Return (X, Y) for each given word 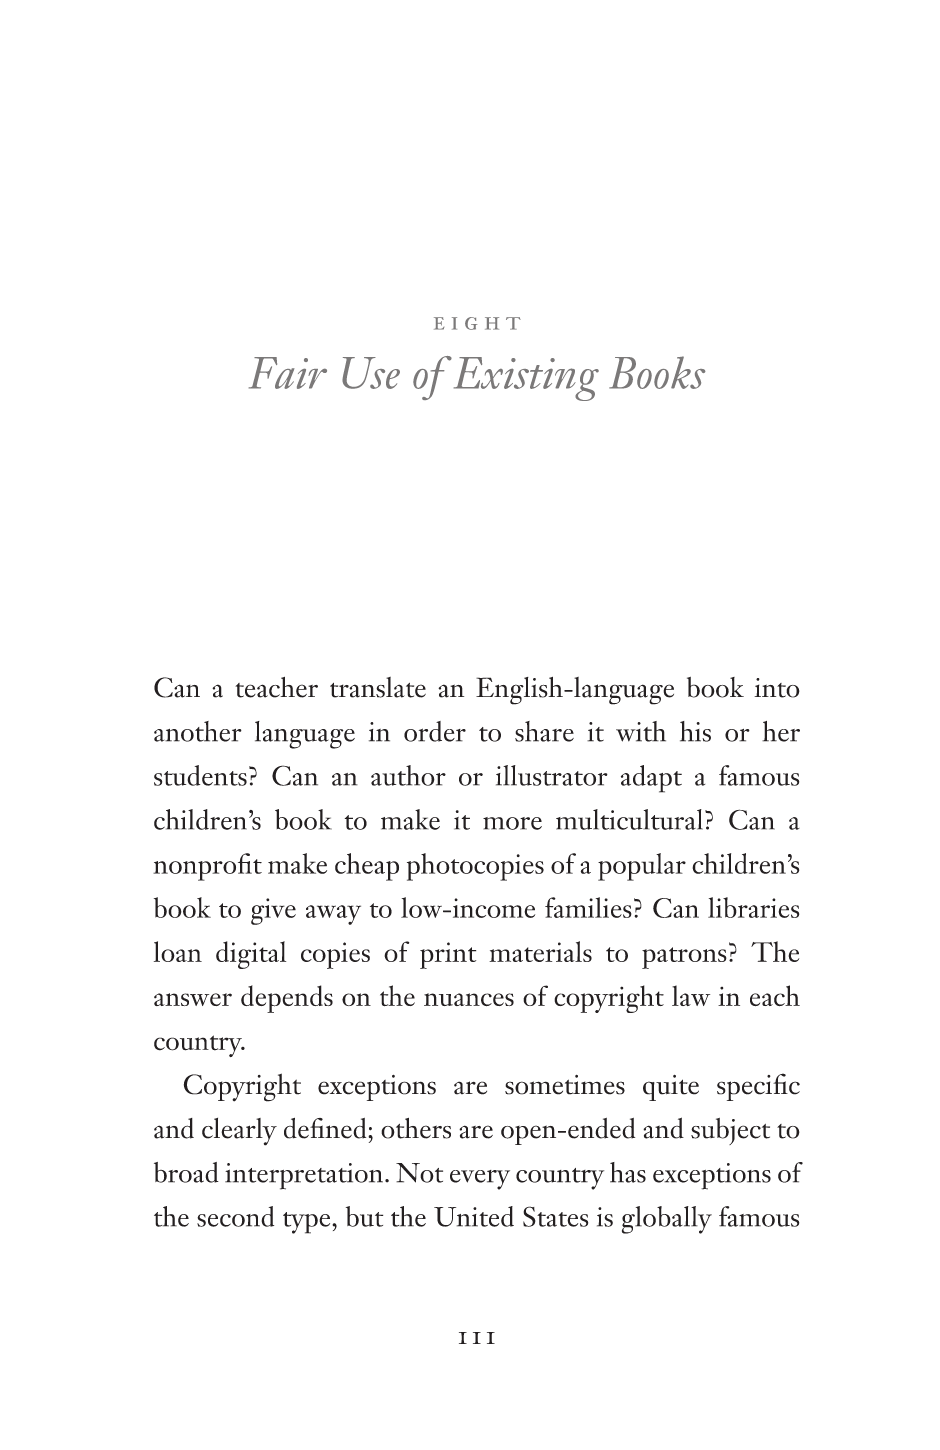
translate (378, 687)
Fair (288, 373)
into (777, 688)
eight (477, 323)
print (448, 955)
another (198, 731)
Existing (526, 379)
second (235, 1216)
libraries (753, 907)
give (273, 911)
